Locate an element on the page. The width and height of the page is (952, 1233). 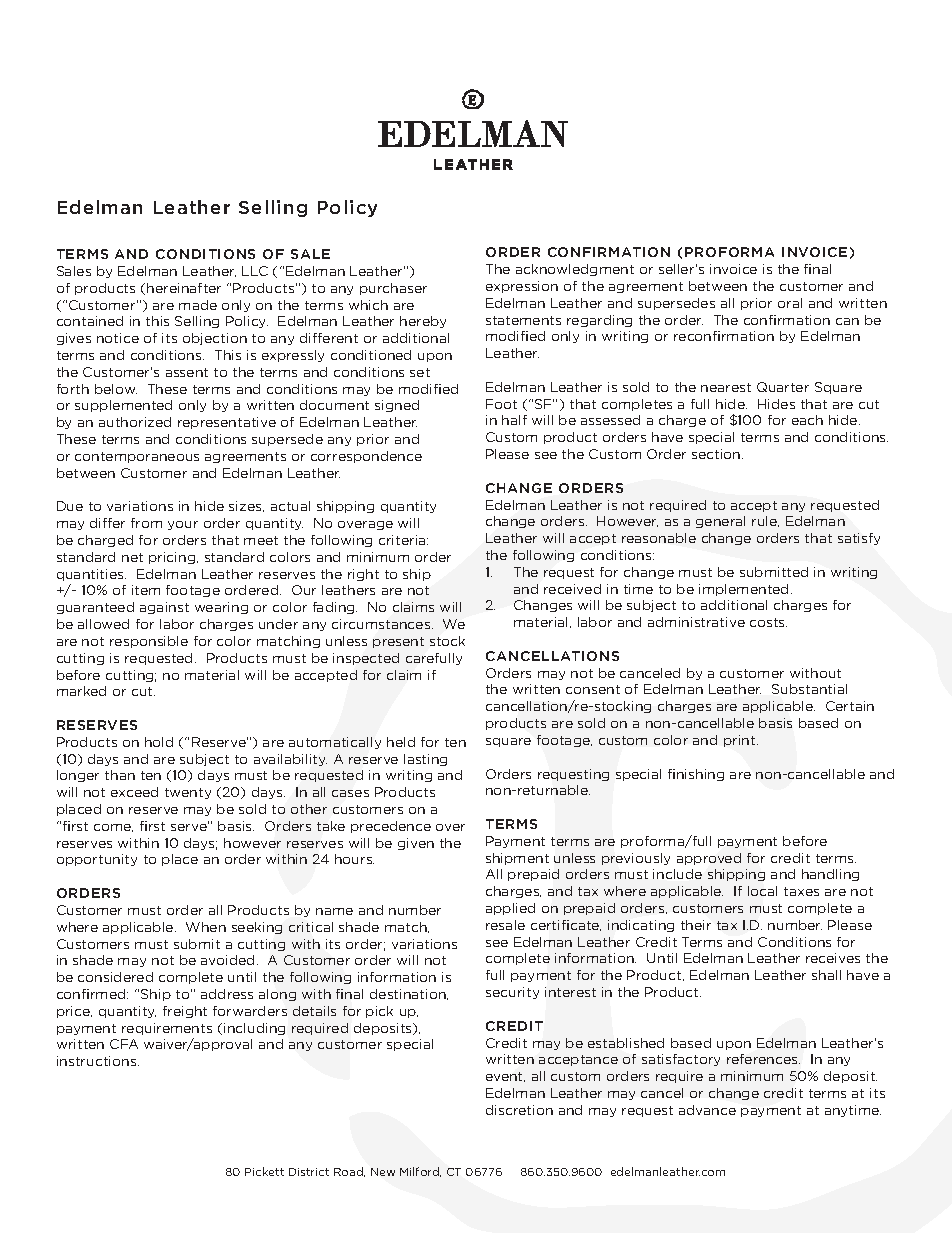
Milford is located at coordinates (420, 1172).
